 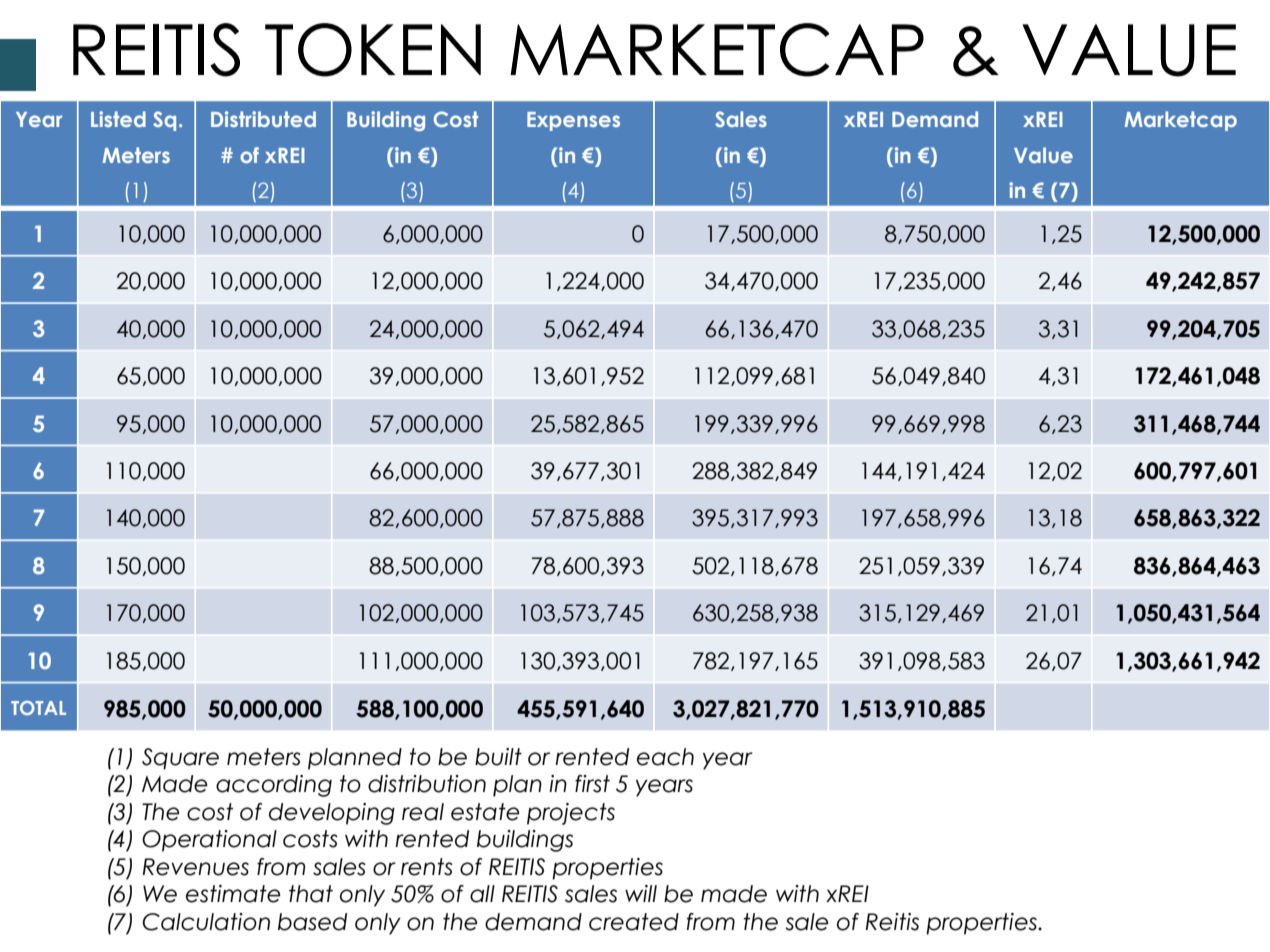 What do you see at coordinates (196, 867) in the document?
I see `Revenues` at bounding box center [196, 867].
